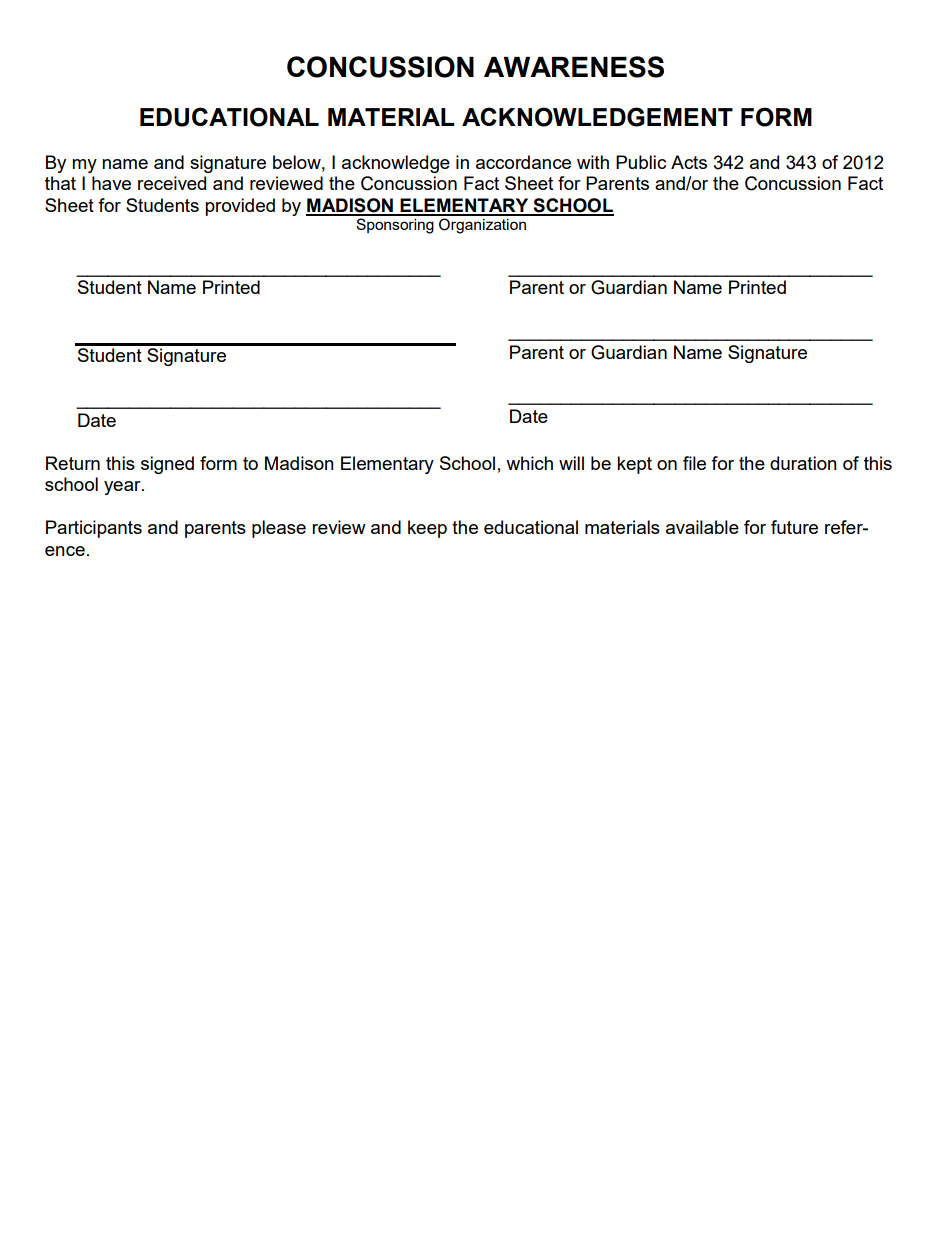  What do you see at coordinates (172, 183) in the screenshot?
I see `received` at bounding box center [172, 183].
